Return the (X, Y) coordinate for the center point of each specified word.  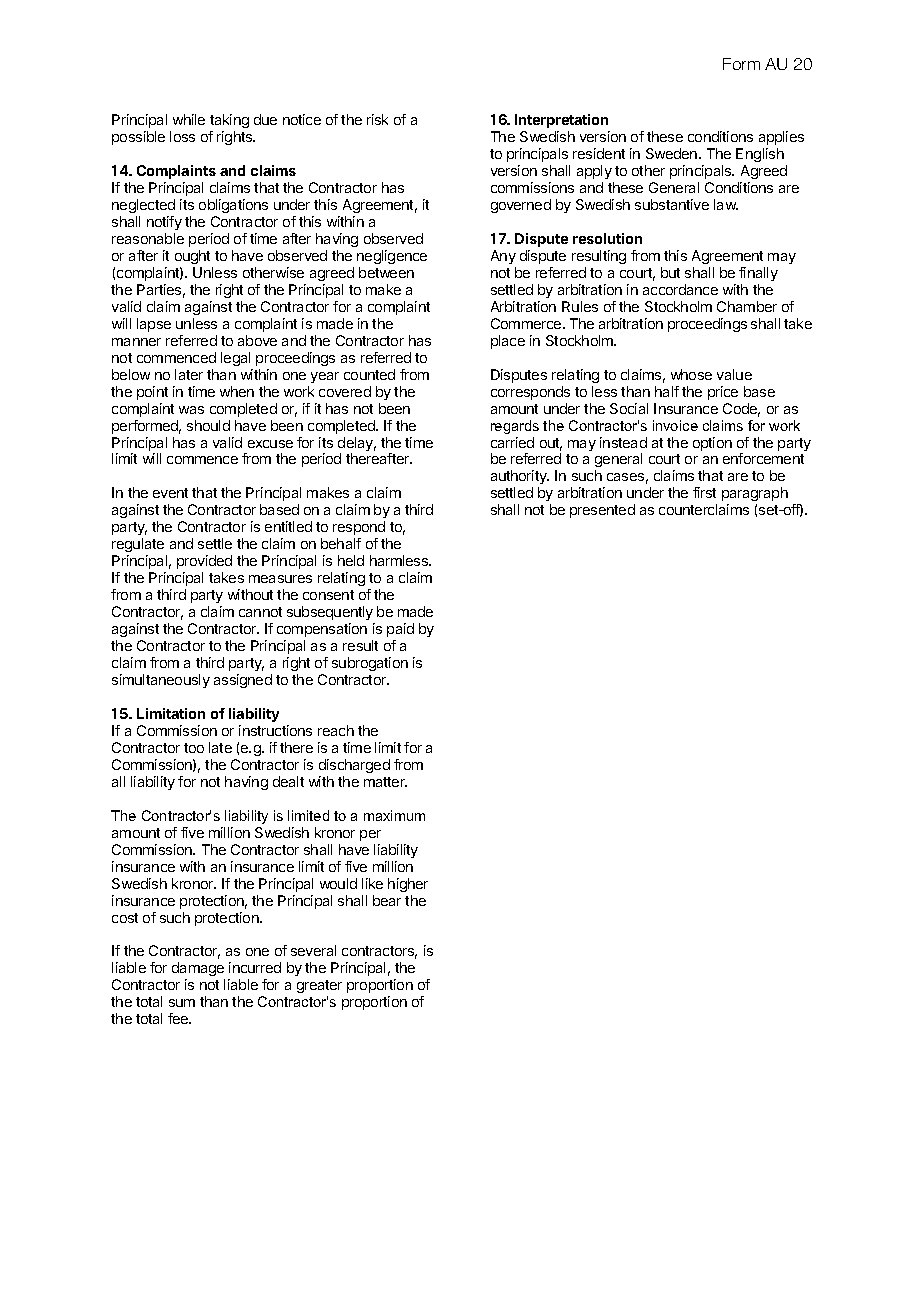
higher (408, 885)
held (351, 560)
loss (182, 136)
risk (377, 119)
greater (319, 988)
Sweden (673, 153)
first (704, 492)
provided (204, 562)
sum (182, 1003)
